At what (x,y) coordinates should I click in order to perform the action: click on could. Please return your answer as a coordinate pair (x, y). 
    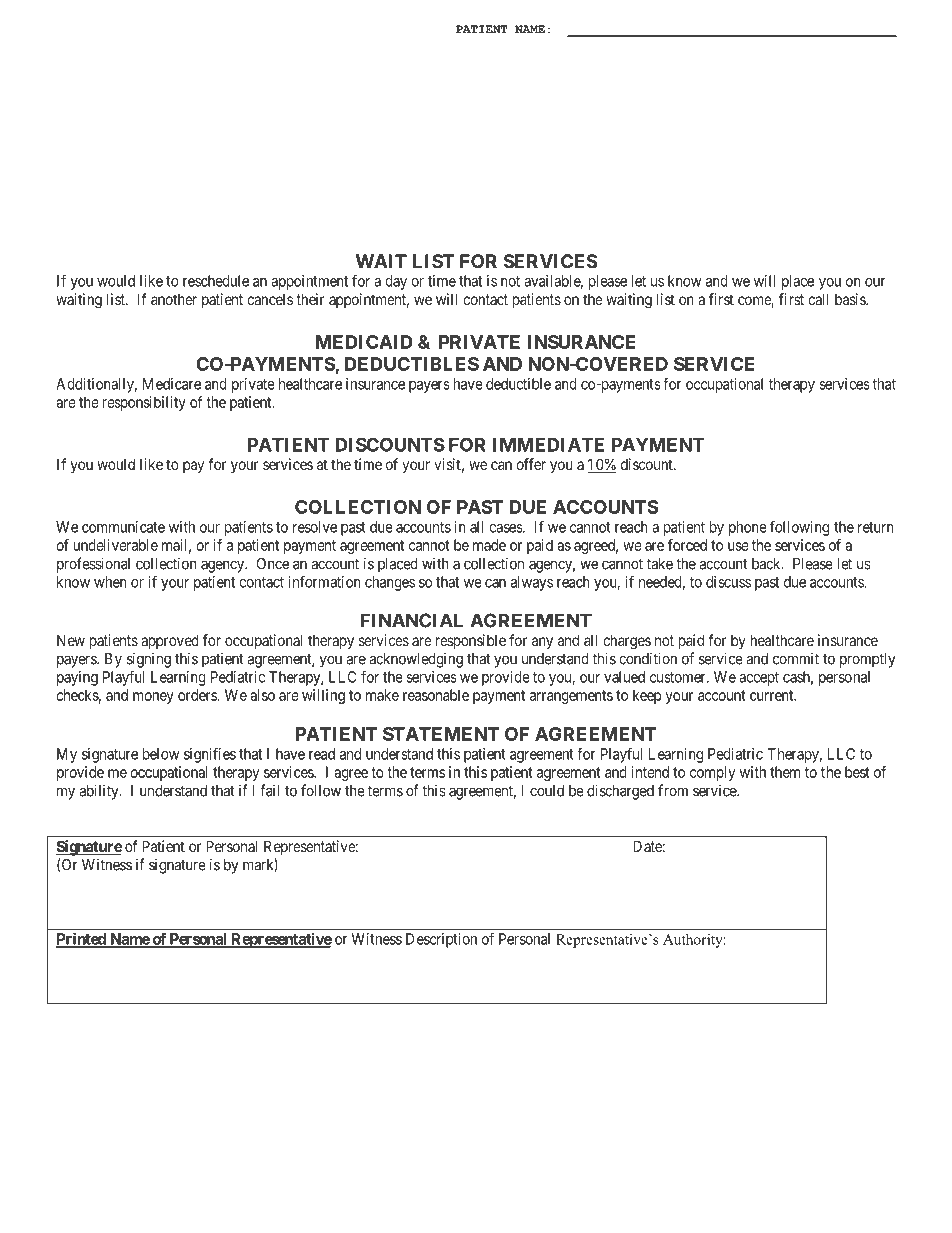
    Looking at the image, I should click on (547, 791).
